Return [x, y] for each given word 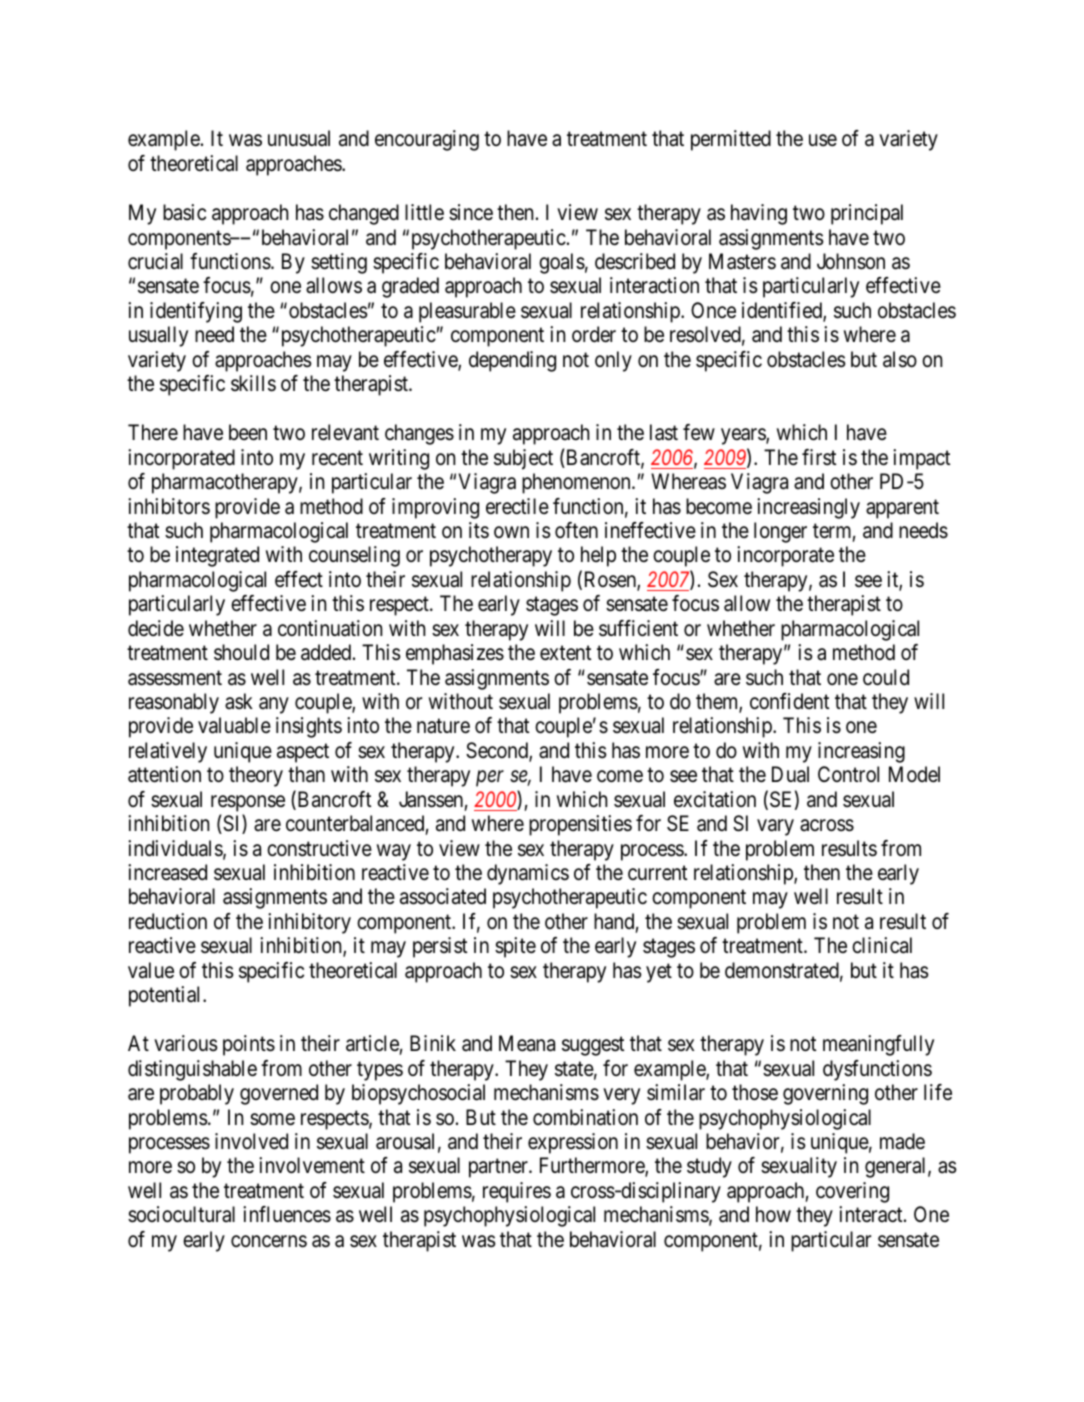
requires [517, 1192]
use [823, 141]
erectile [517, 506]
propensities [580, 825]
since [471, 212]
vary [775, 827]
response [248, 803]
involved [251, 1141]
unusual [299, 138]
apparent [902, 509]
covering [852, 1192]
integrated [217, 556]
